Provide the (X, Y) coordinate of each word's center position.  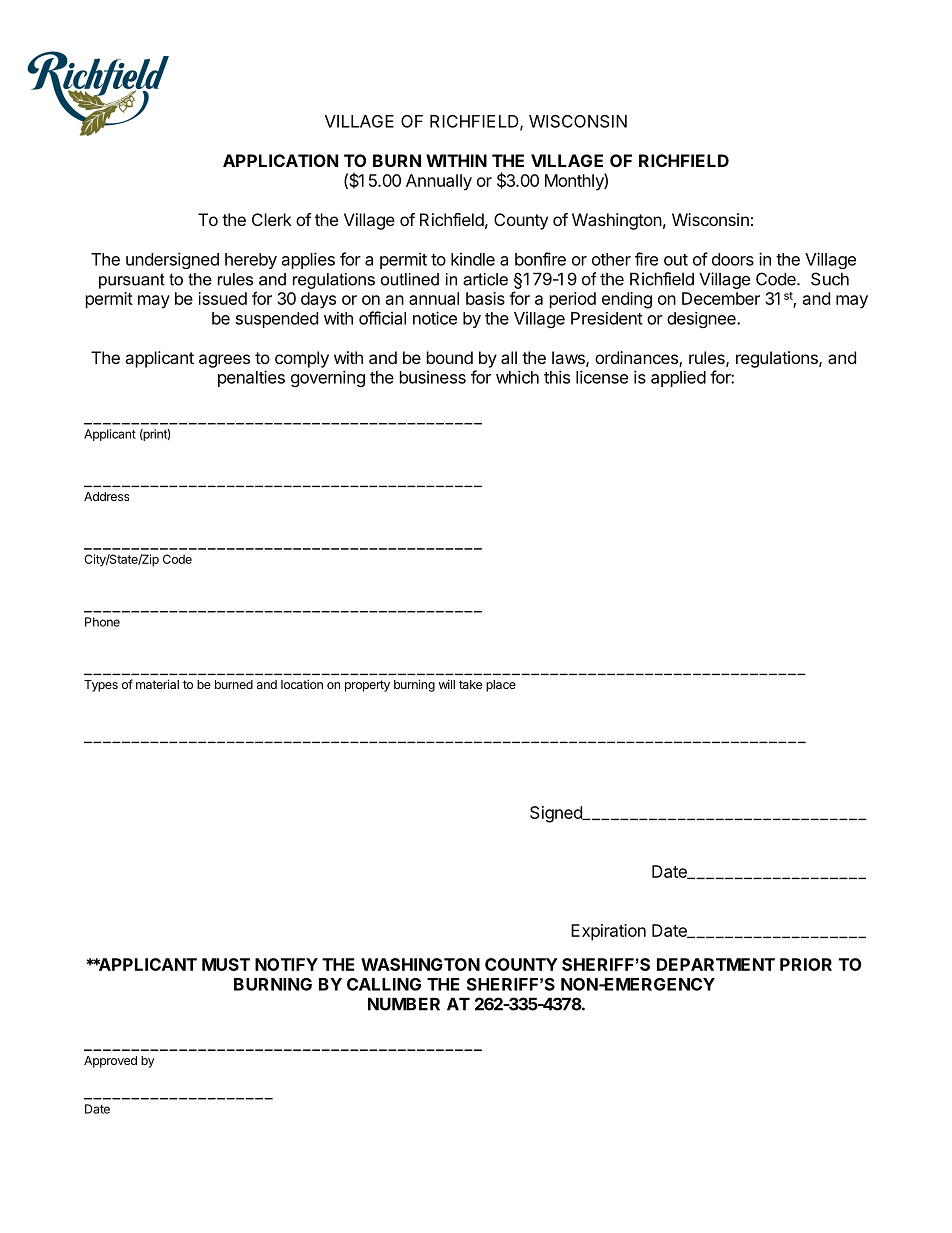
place (501, 686)
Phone (102, 622)
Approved (110, 1062)
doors (733, 259)
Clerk (272, 219)
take (470, 684)
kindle (473, 259)
